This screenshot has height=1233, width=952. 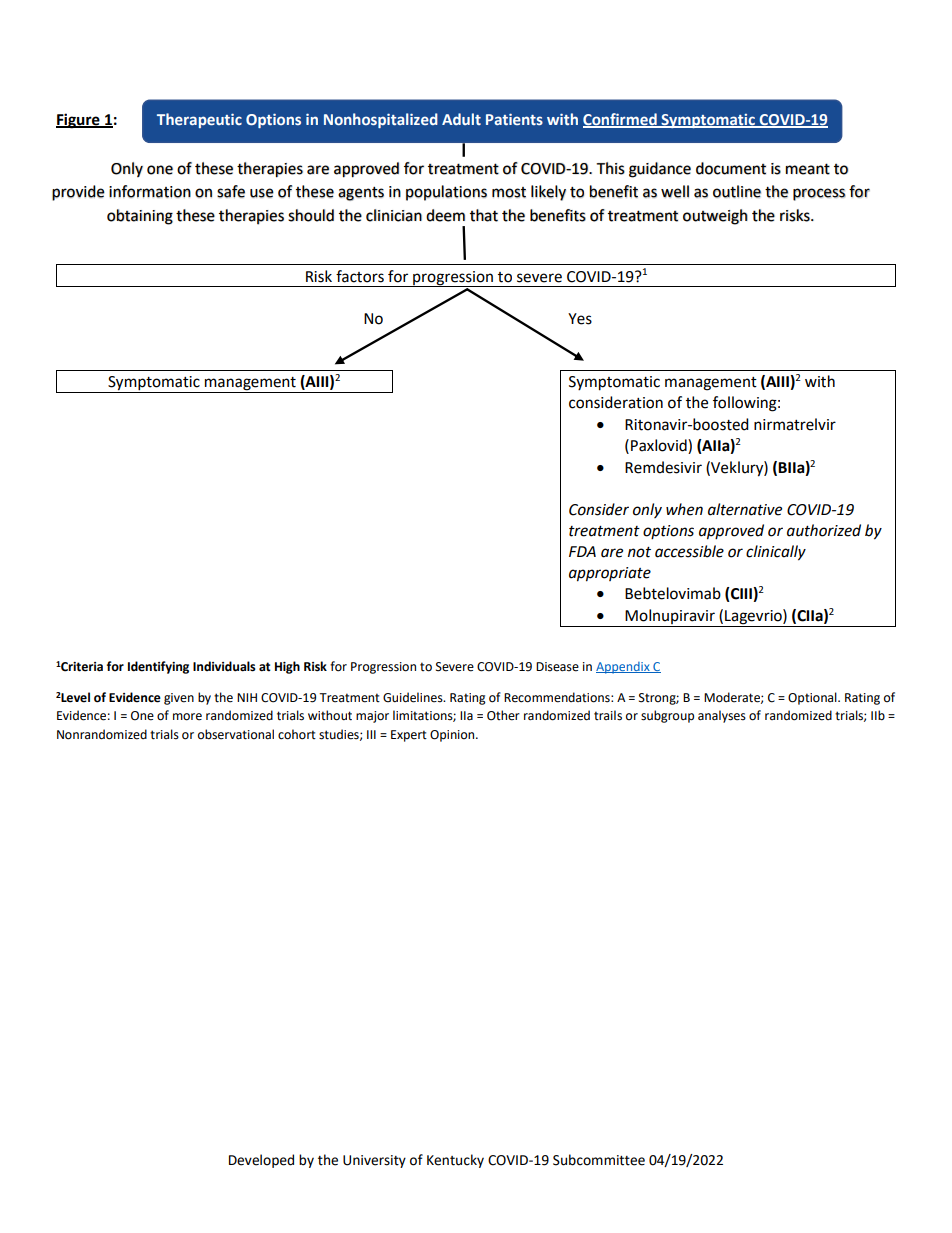 What do you see at coordinates (731, 168) in the screenshot?
I see `document` at bounding box center [731, 168].
